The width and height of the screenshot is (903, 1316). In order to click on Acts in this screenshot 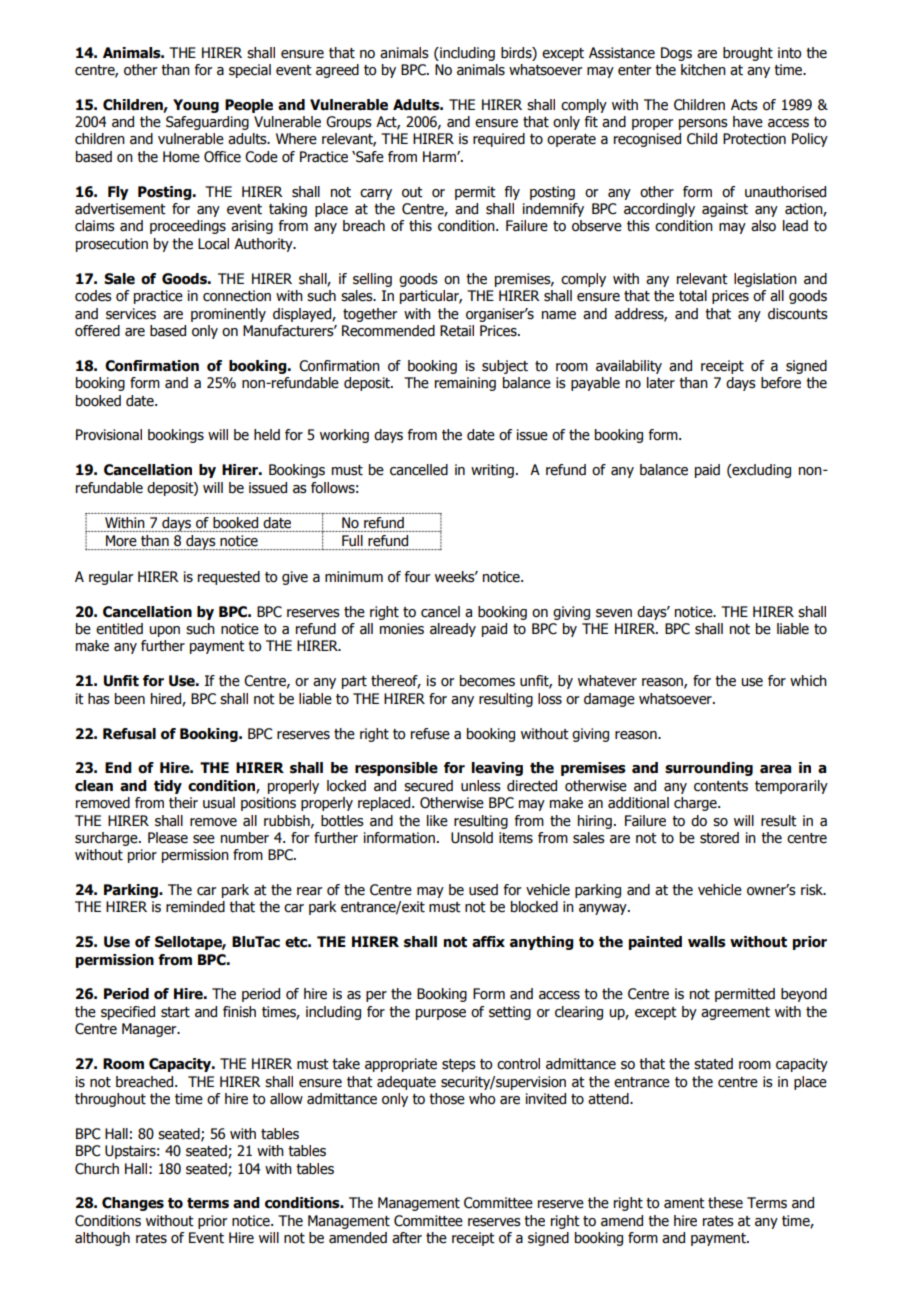, I will do `click(744, 105)`.
